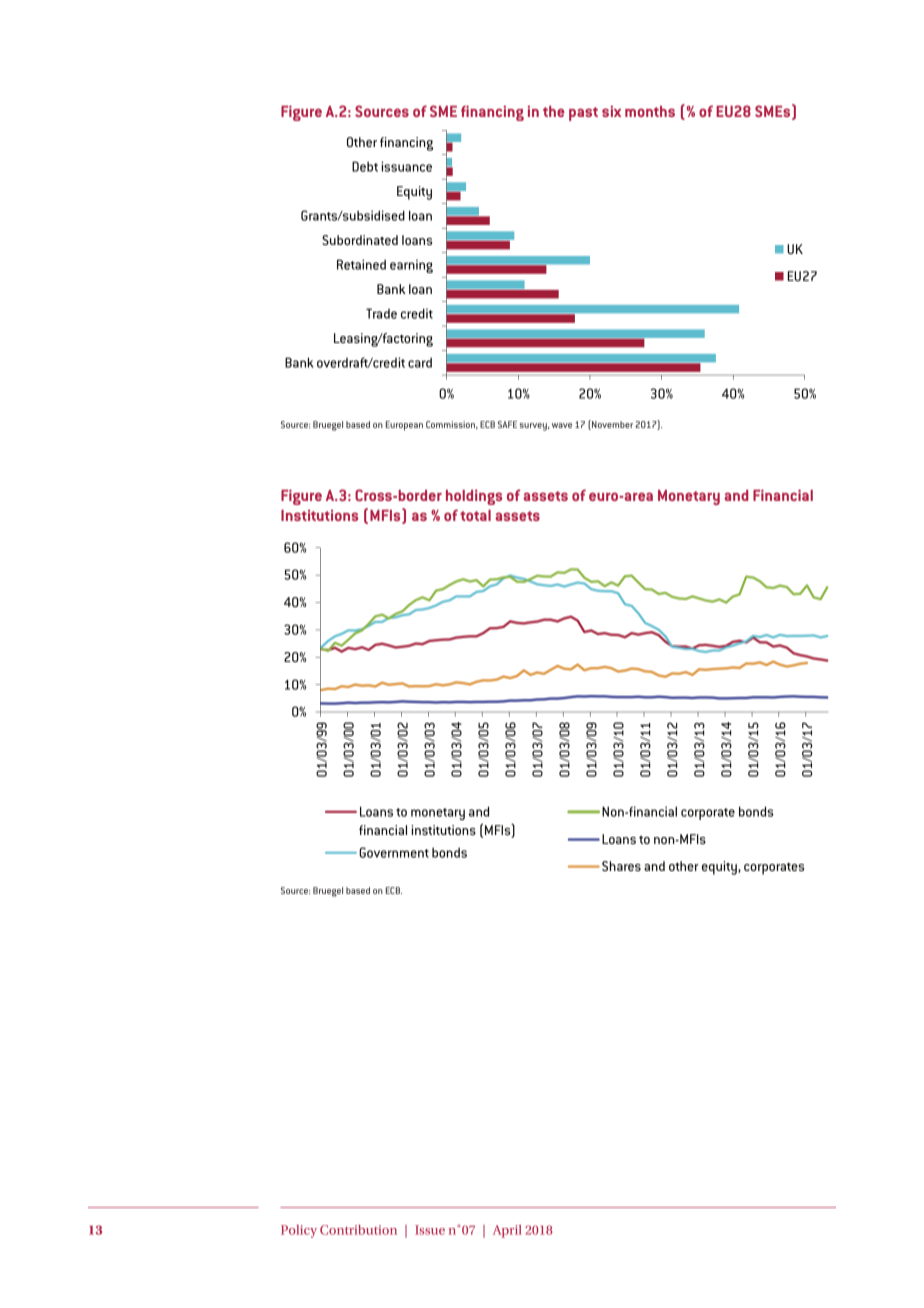 This screenshot has height=1308, width=924. I want to click on total, so click(475, 515).
